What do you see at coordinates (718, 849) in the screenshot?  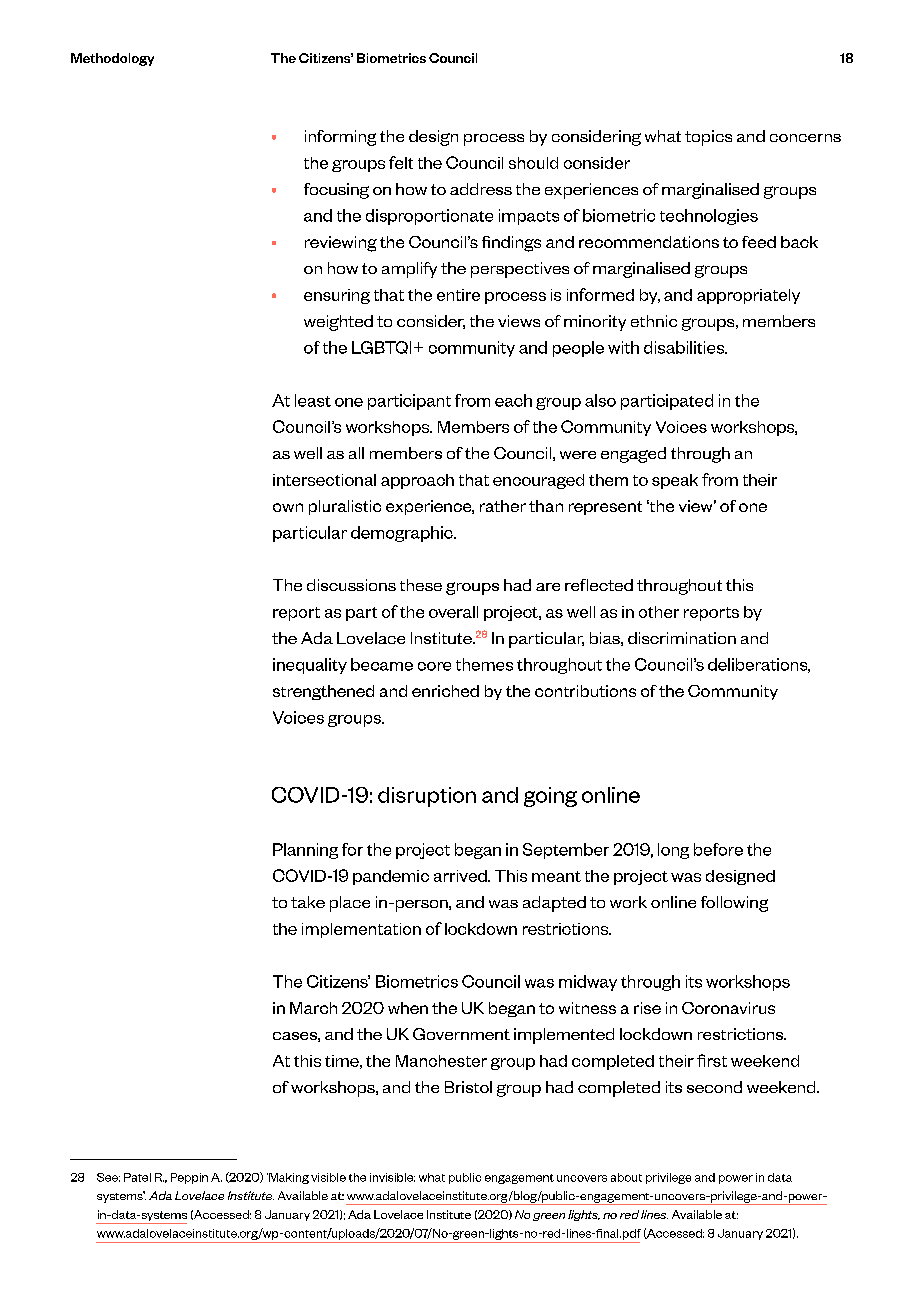 I see `before` at bounding box center [718, 849].
